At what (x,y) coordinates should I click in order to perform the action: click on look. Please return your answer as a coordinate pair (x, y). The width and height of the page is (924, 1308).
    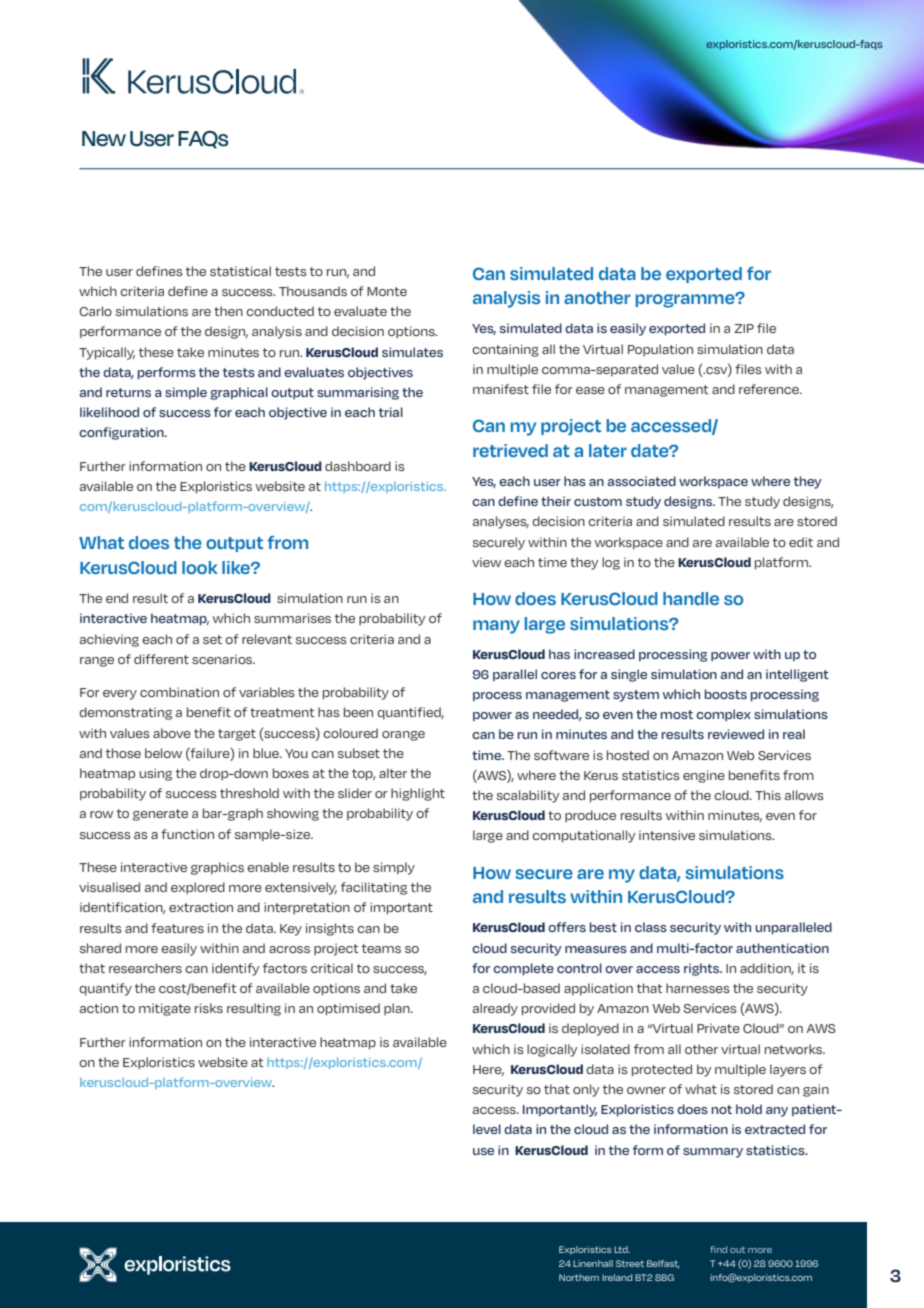
    Looking at the image, I should click on (200, 567).
